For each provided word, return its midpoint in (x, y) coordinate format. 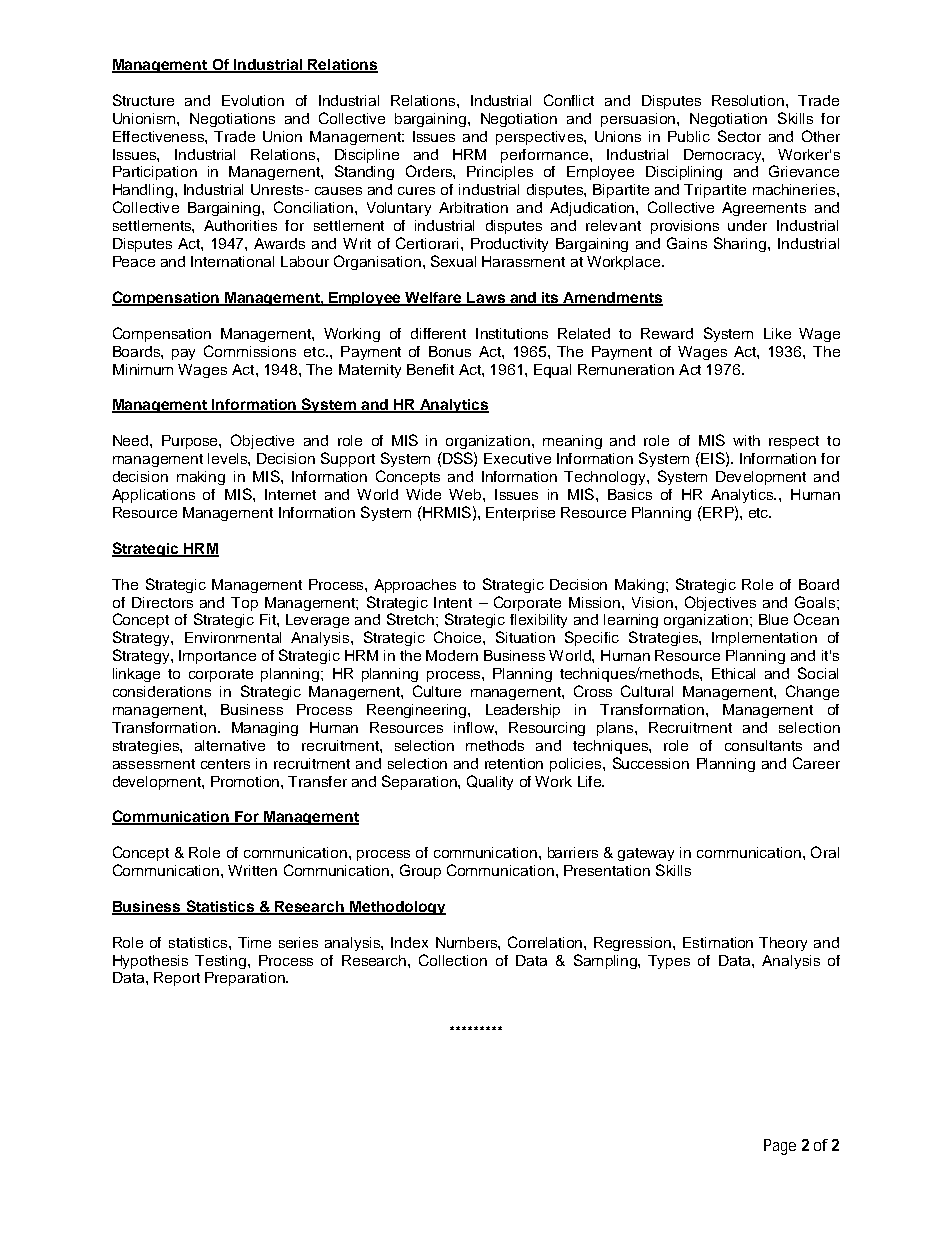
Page (780, 1147)
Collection (453, 960)
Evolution (253, 100)
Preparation (246, 979)
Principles (500, 173)
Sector (739, 136)
